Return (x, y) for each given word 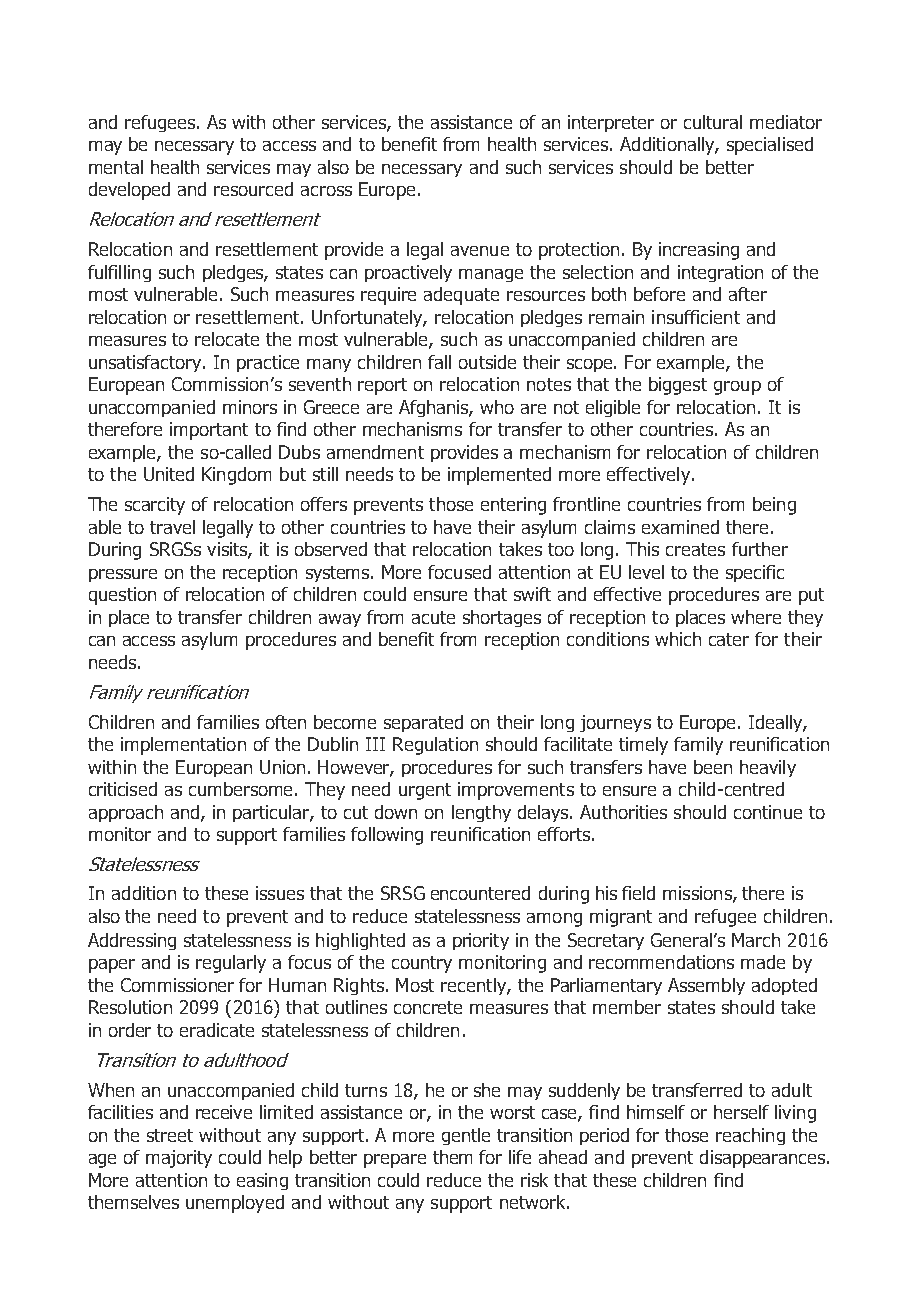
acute (433, 617)
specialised (770, 146)
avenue (480, 251)
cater (729, 639)
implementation (183, 746)
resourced (253, 189)
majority (179, 1159)
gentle (466, 1136)
